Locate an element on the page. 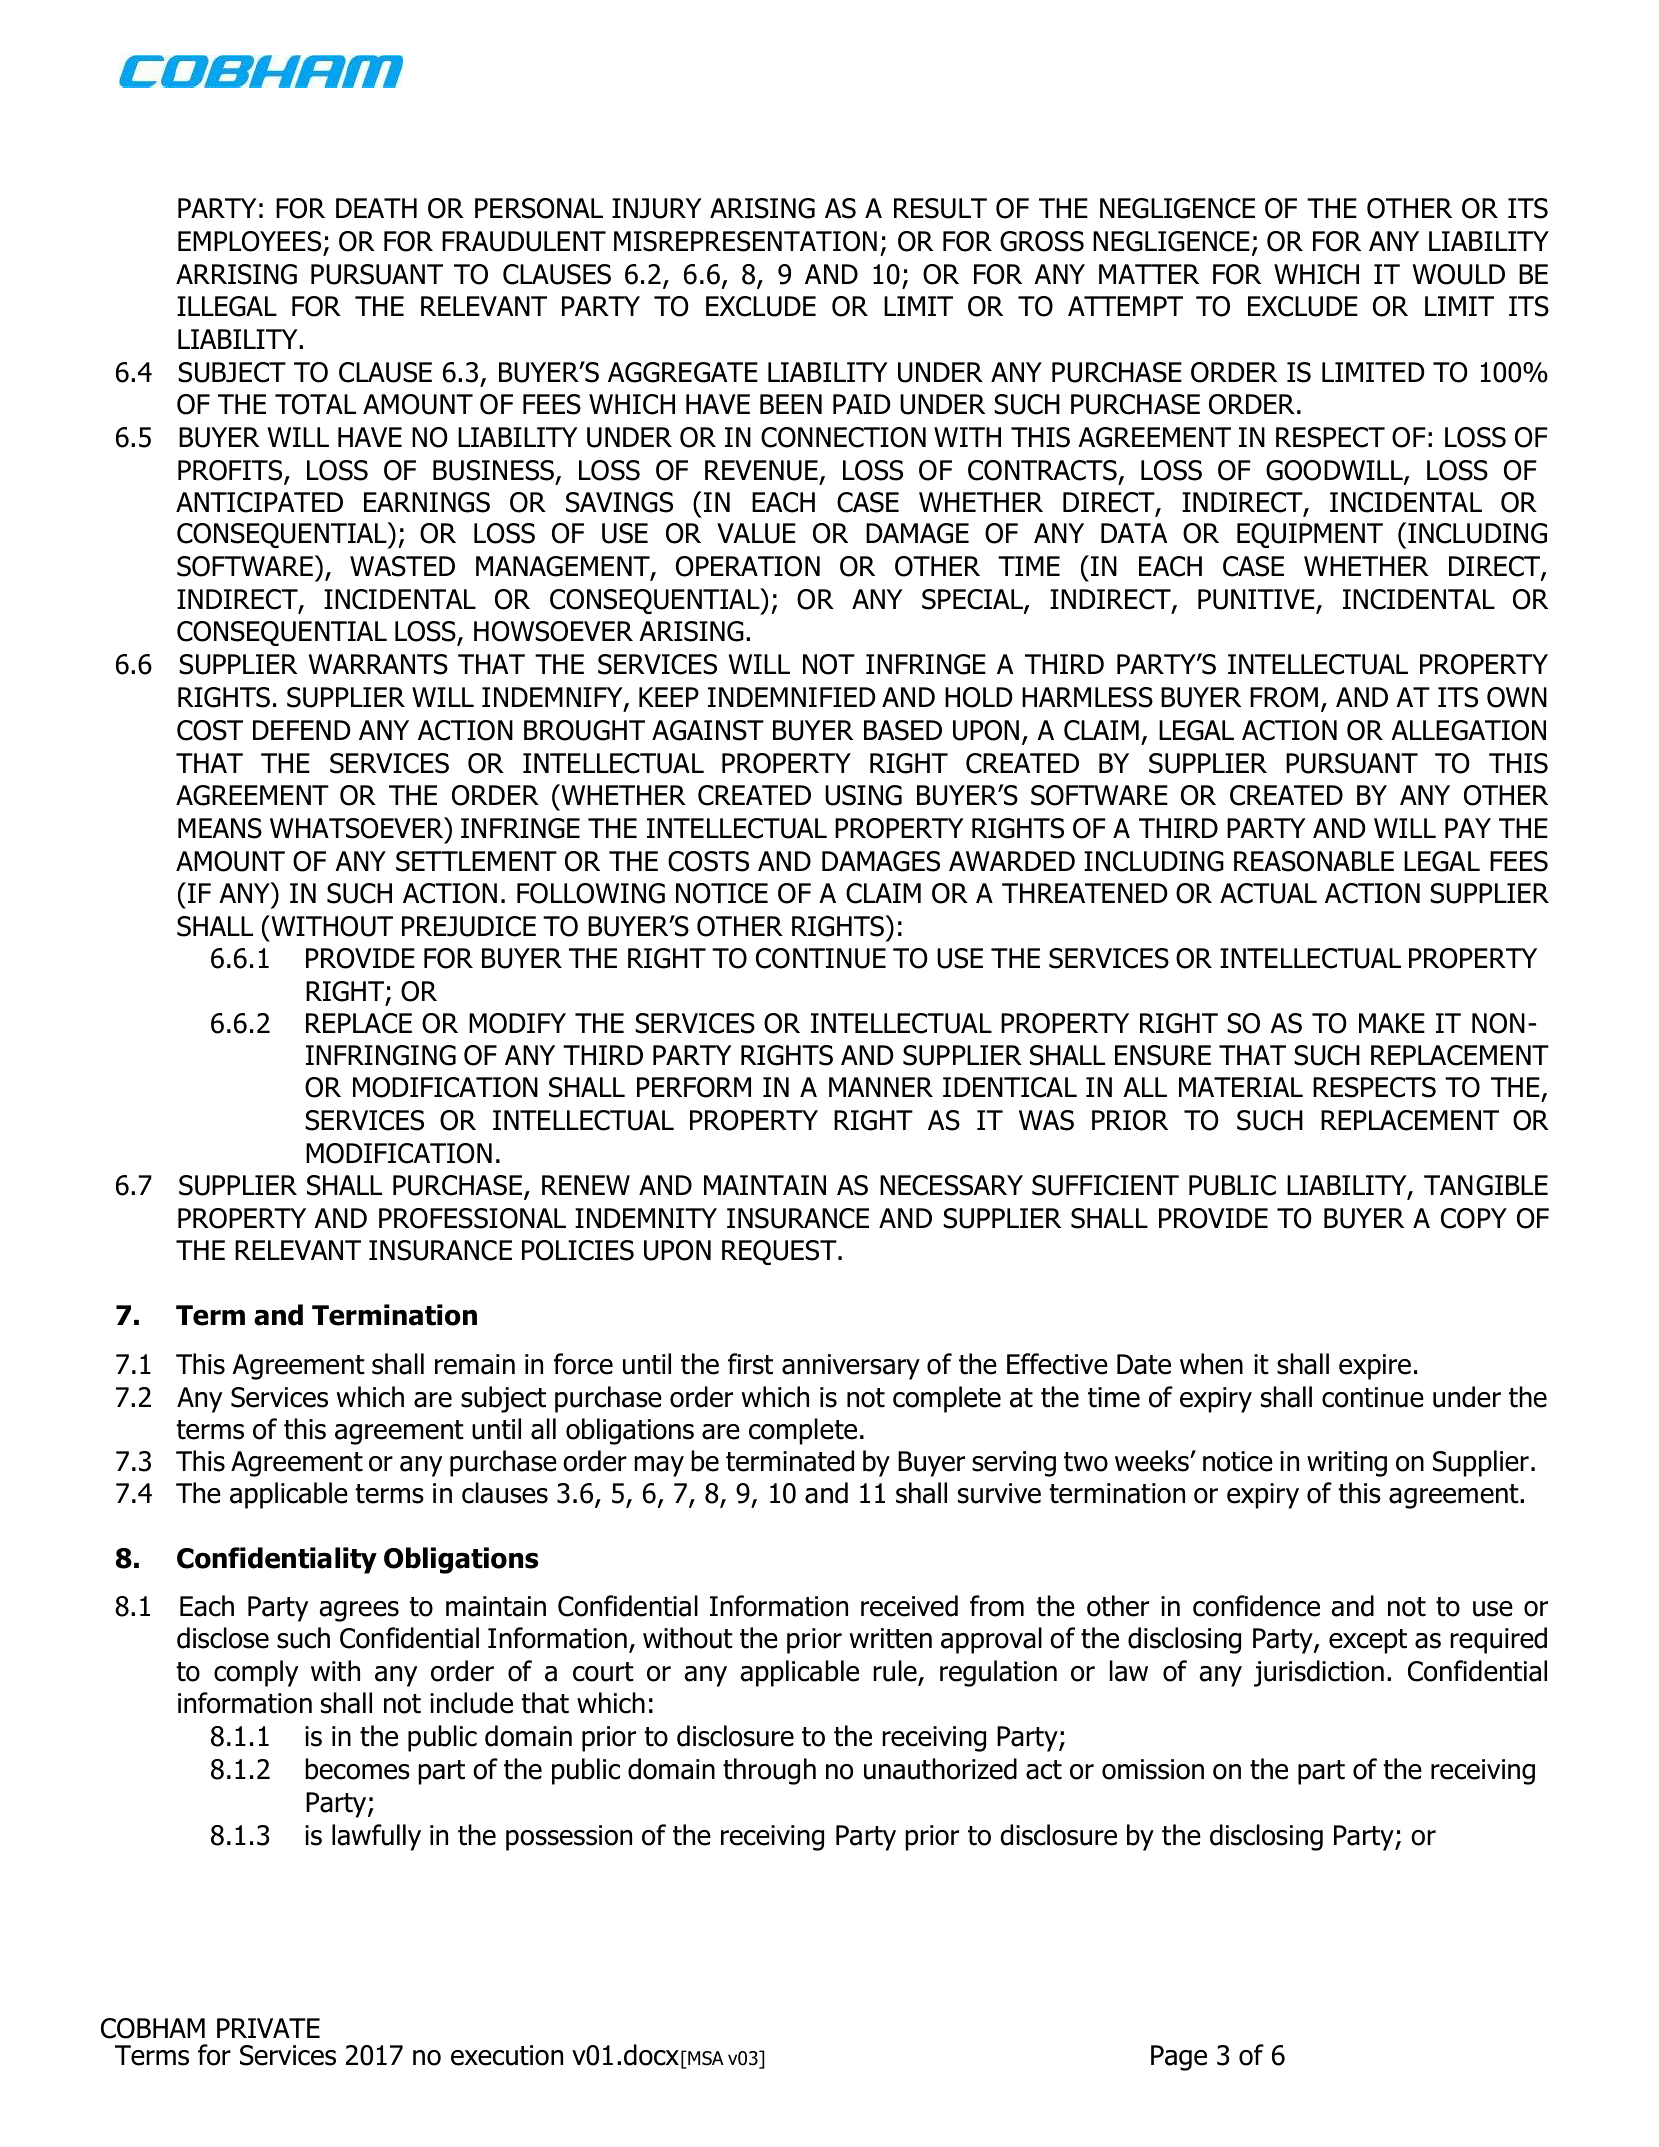 The image size is (1659, 2147). USING is located at coordinates (863, 795).
